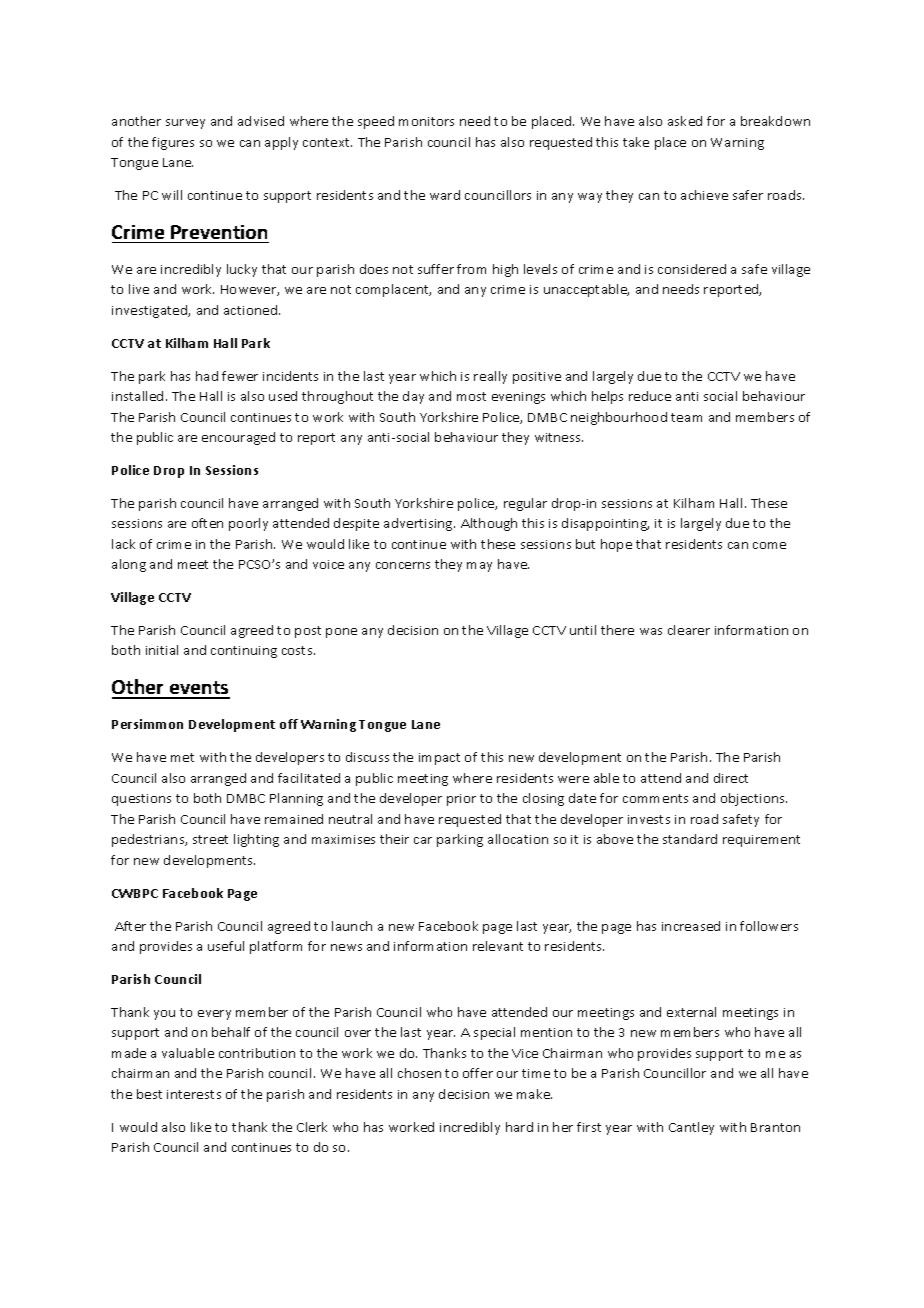  I want to click on prior, so click(461, 800).
